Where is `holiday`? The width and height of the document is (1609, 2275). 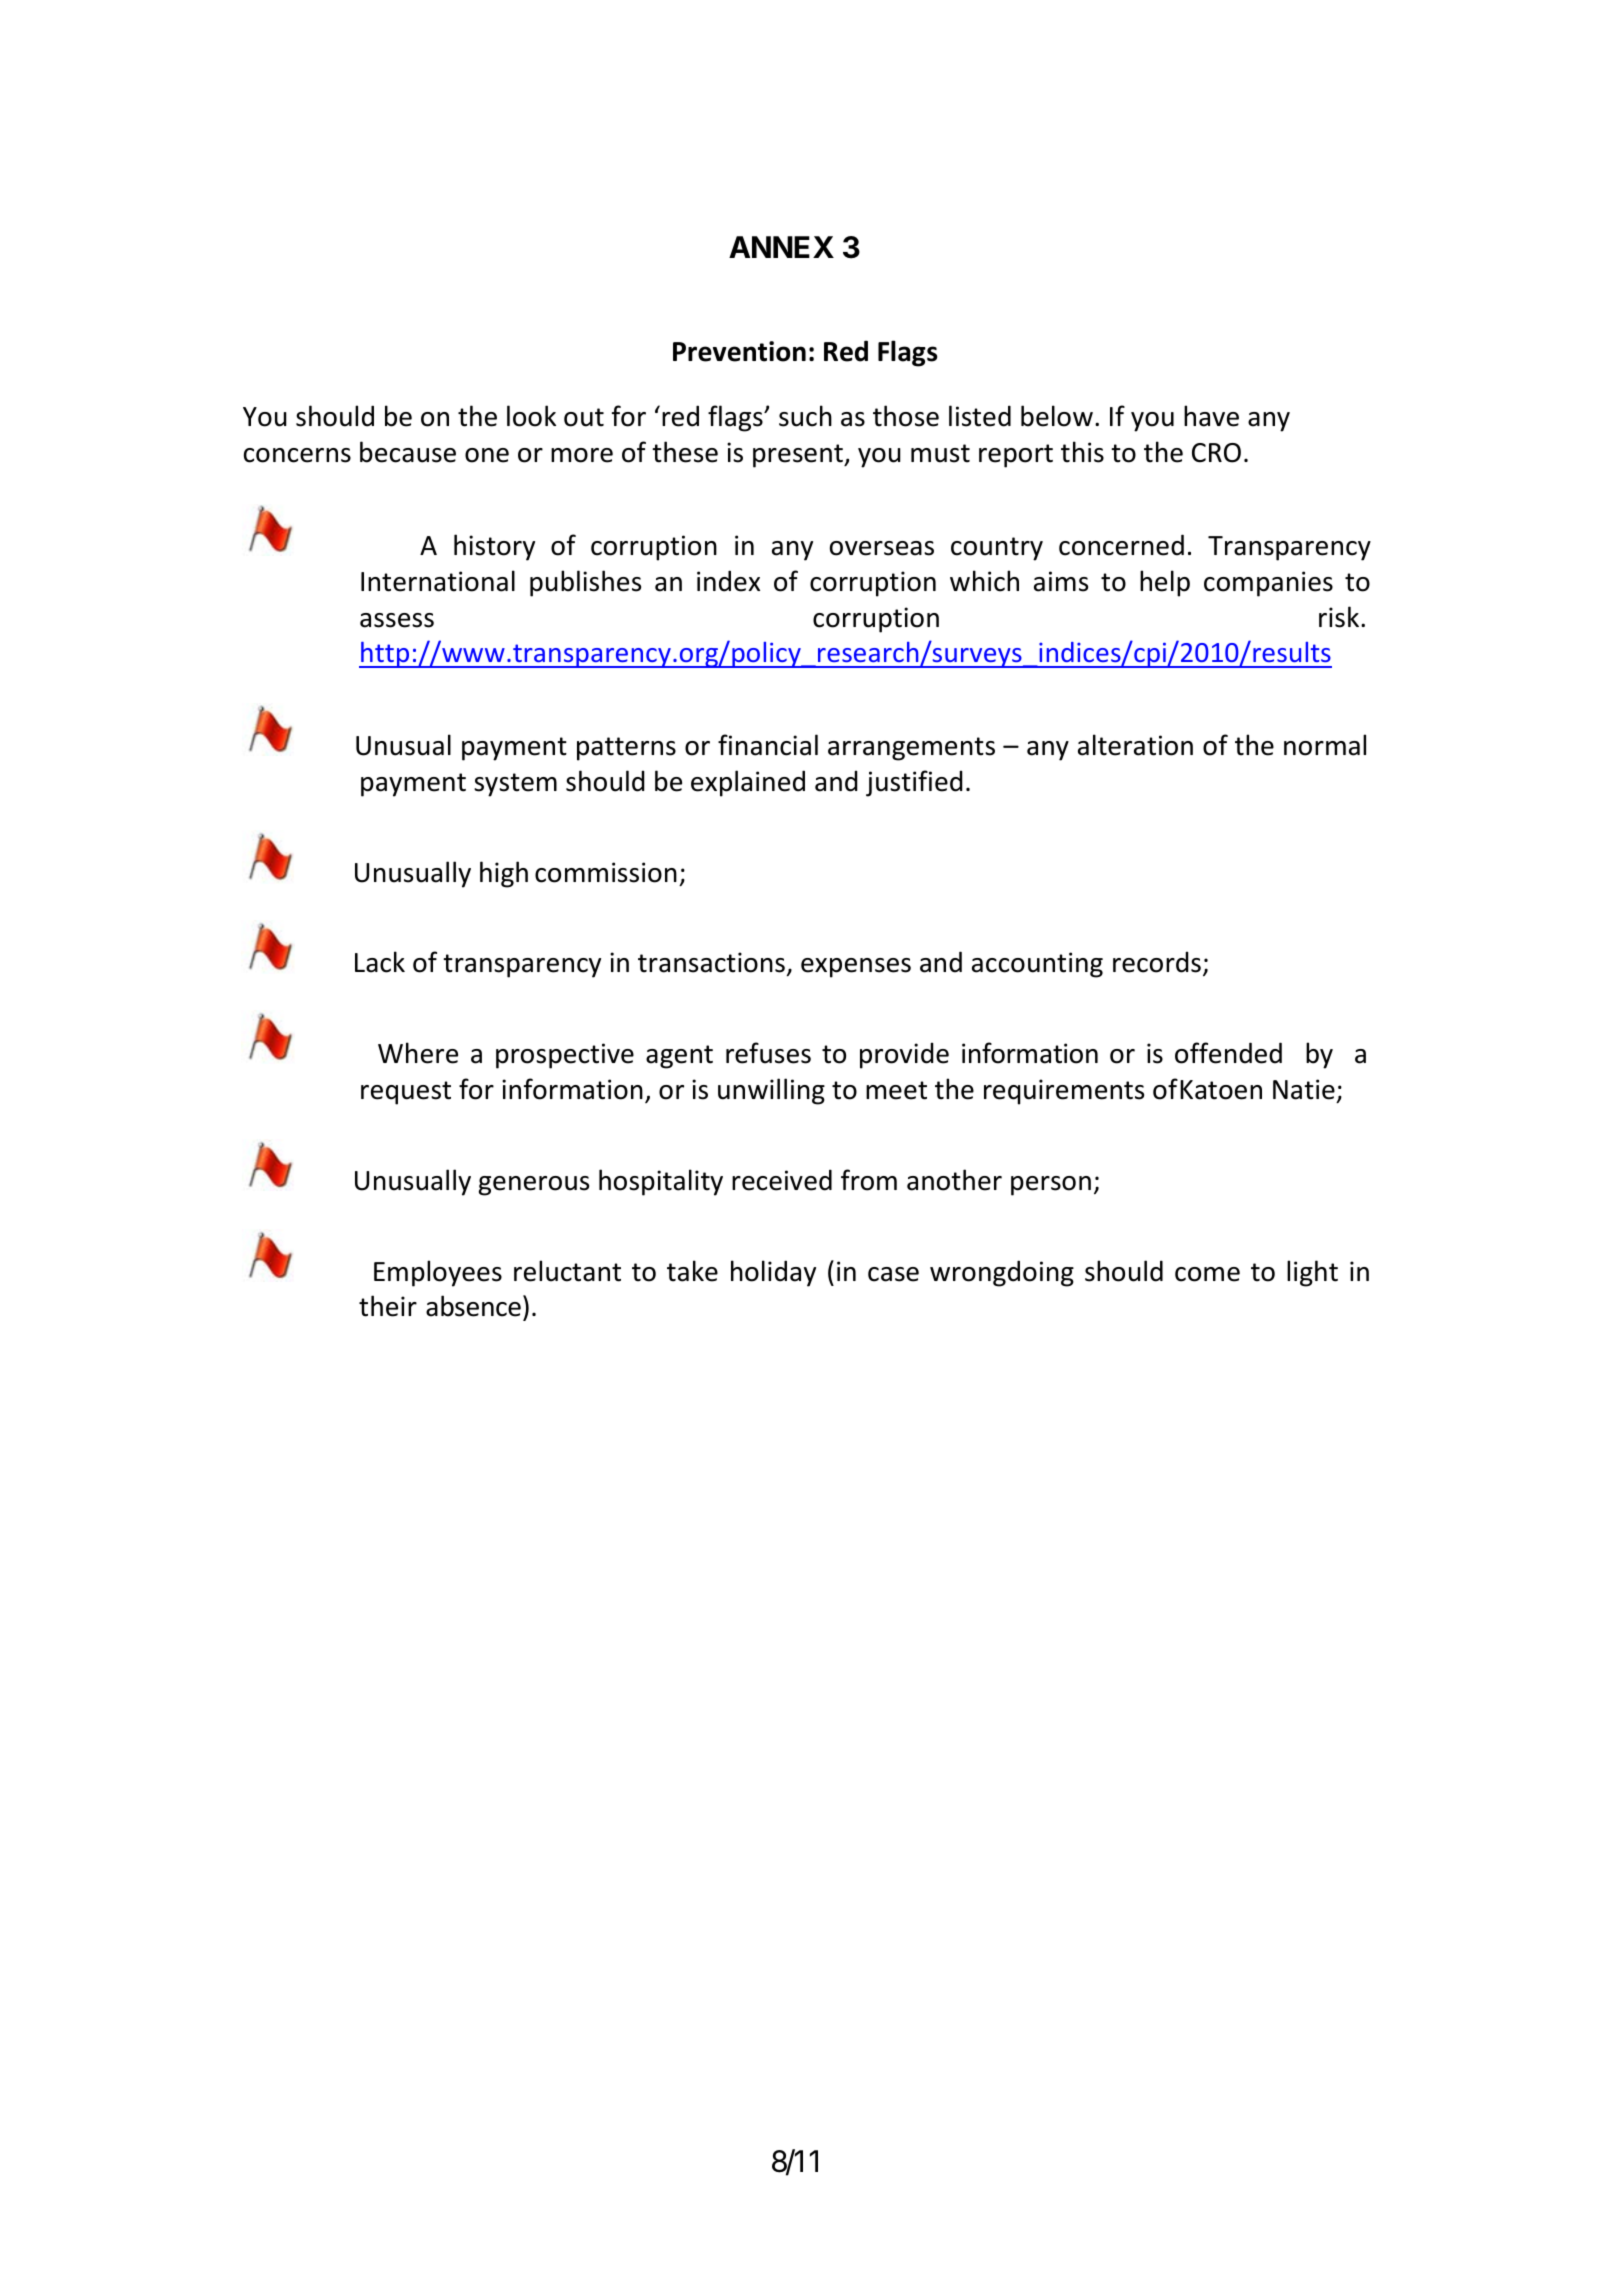 holiday is located at coordinates (773, 1273).
